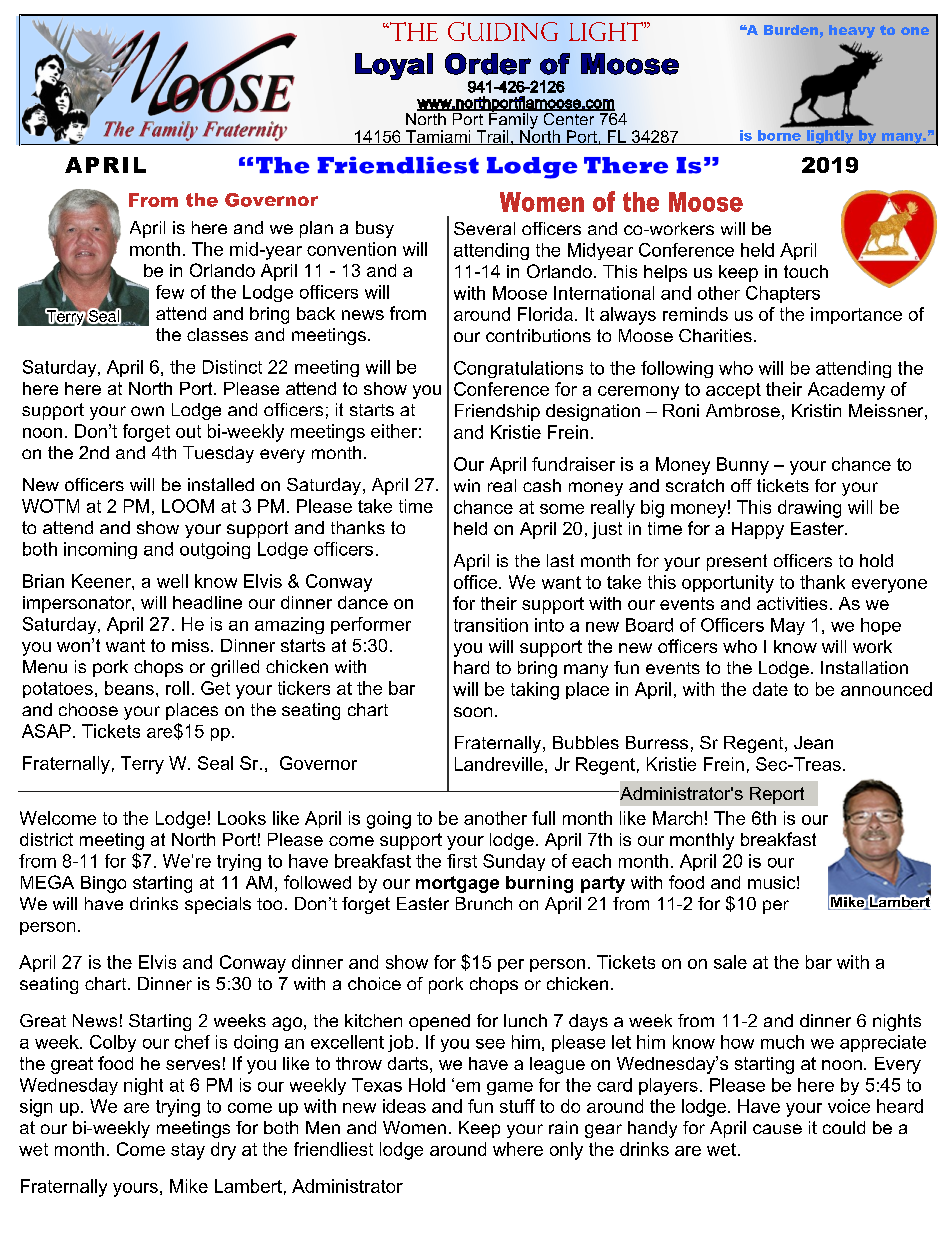 The image size is (952, 1233). What do you see at coordinates (188, 1151) in the image?
I see `stay` at bounding box center [188, 1151].
